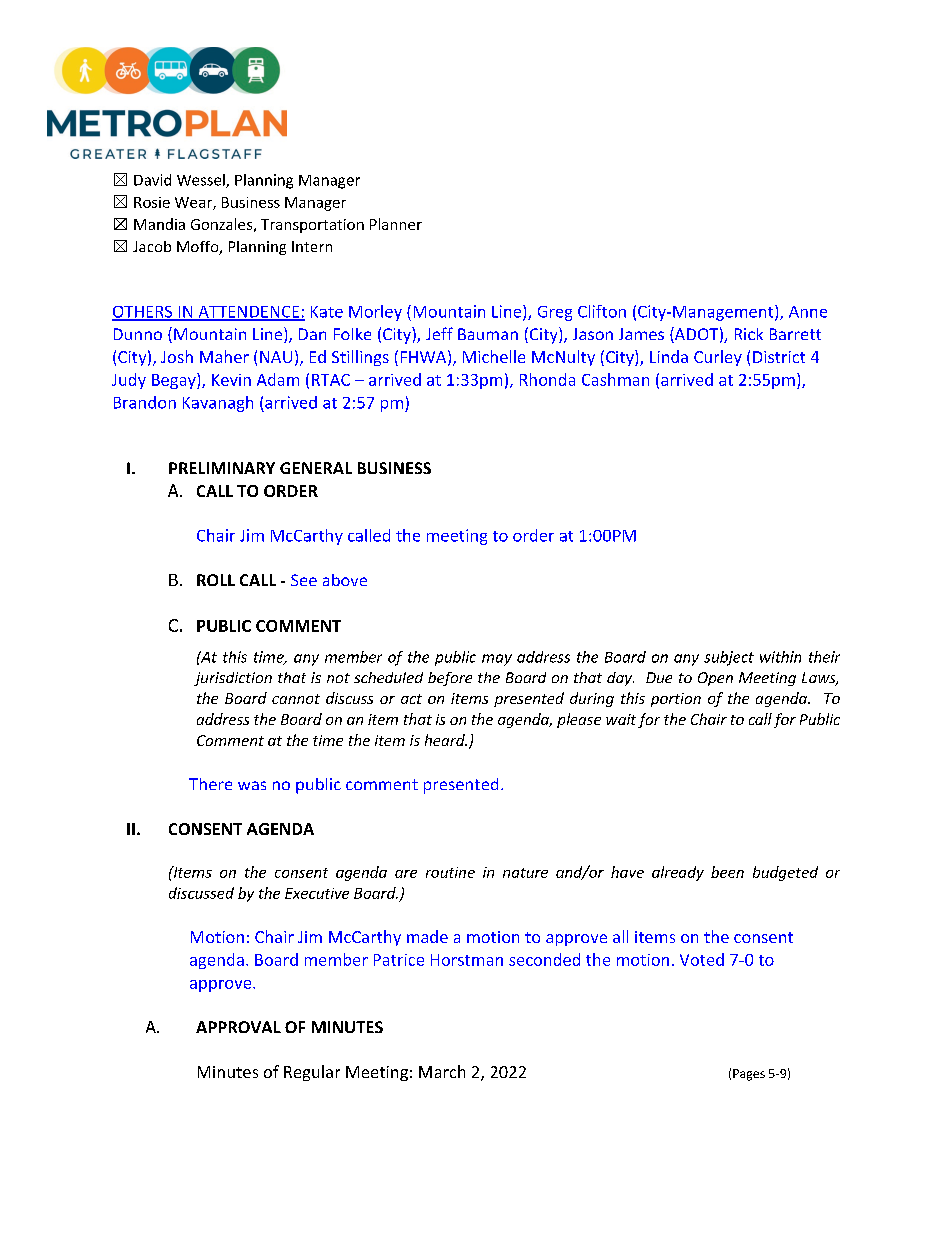  Describe the element at coordinates (238, 1027) in the screenshot. I see `APPROVAL` at that location.
